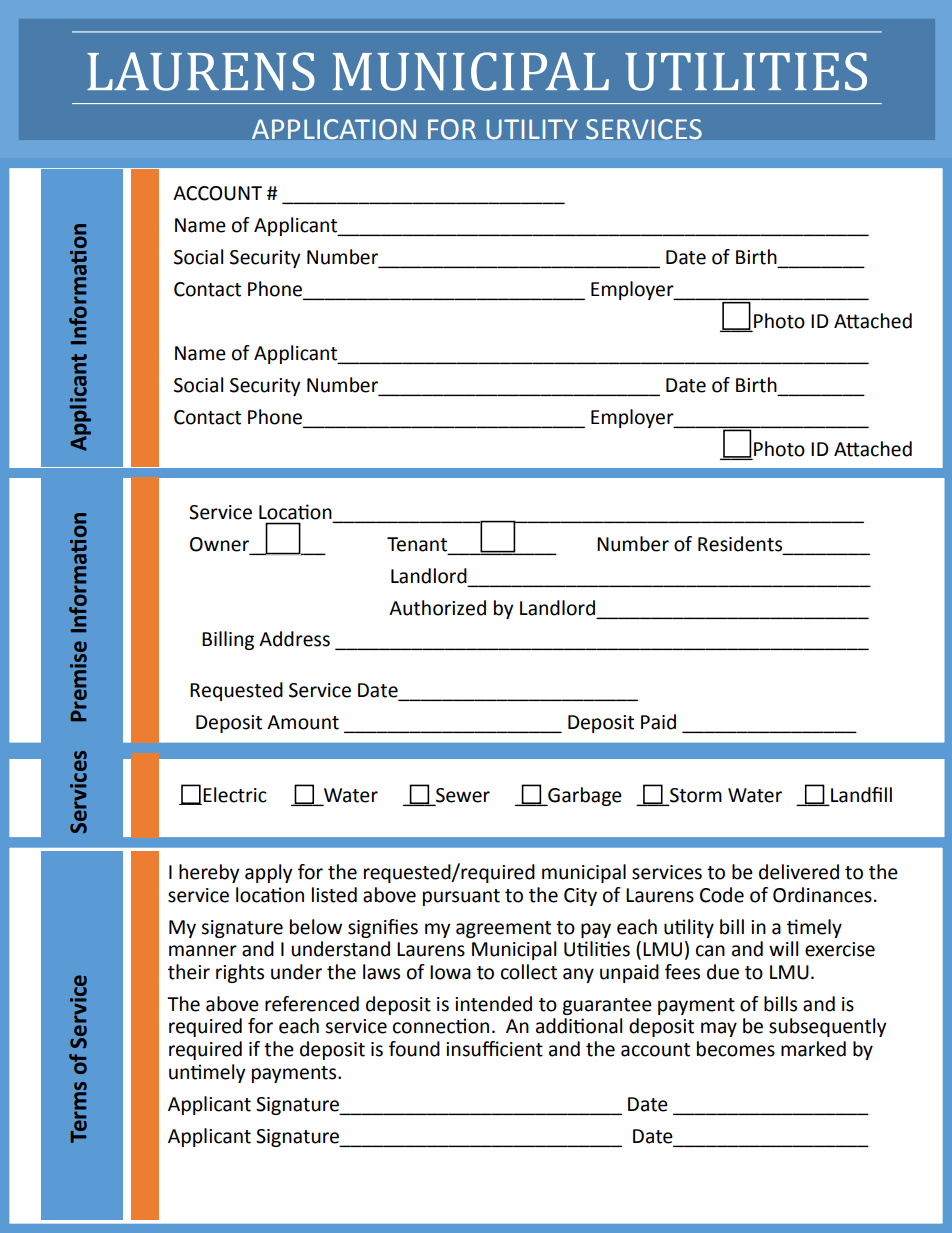  Describe the element at coordinates (294, 639) in the image. I see `Address` at that location.
